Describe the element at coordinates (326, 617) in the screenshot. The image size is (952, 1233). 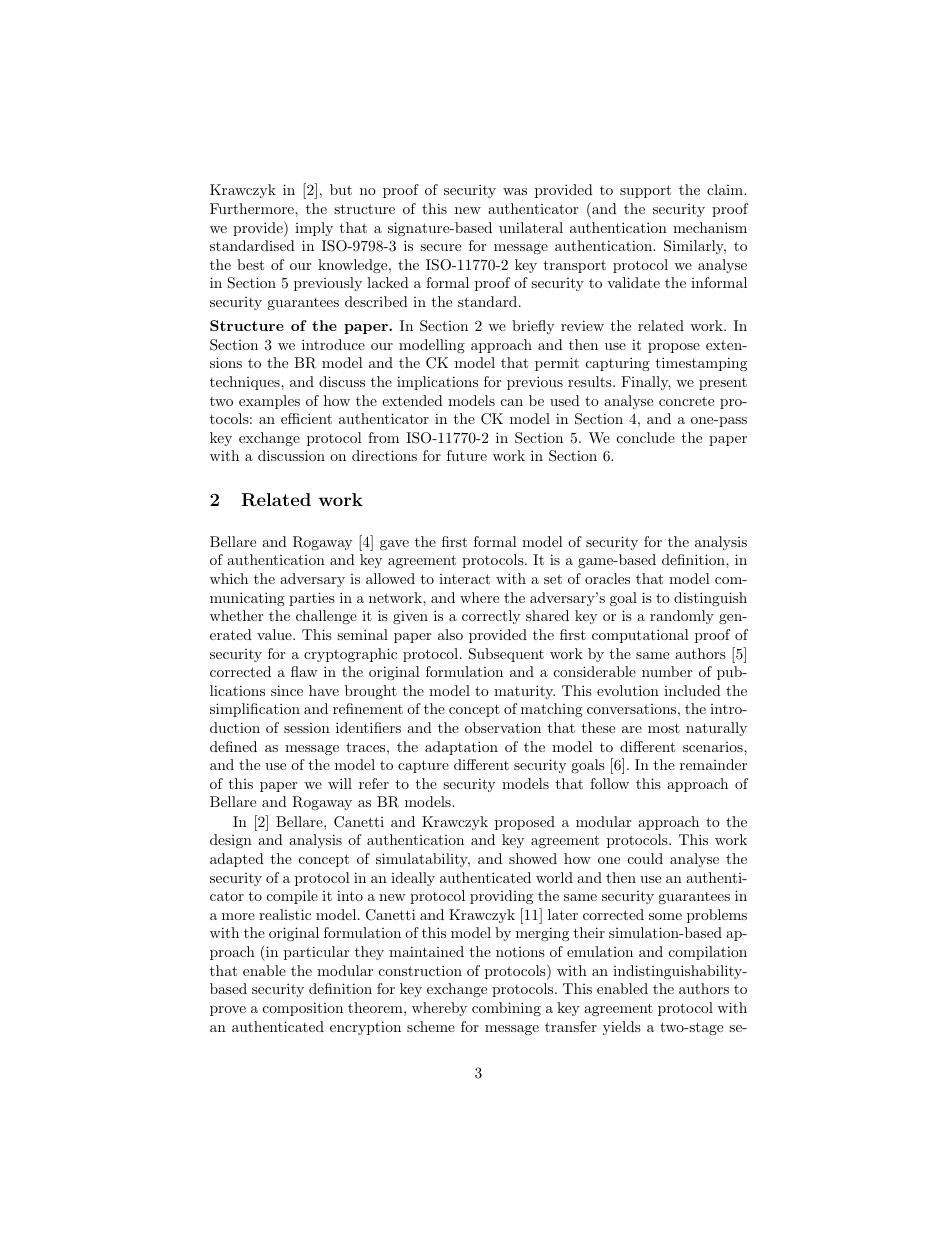
I see `challenge` at that location.
